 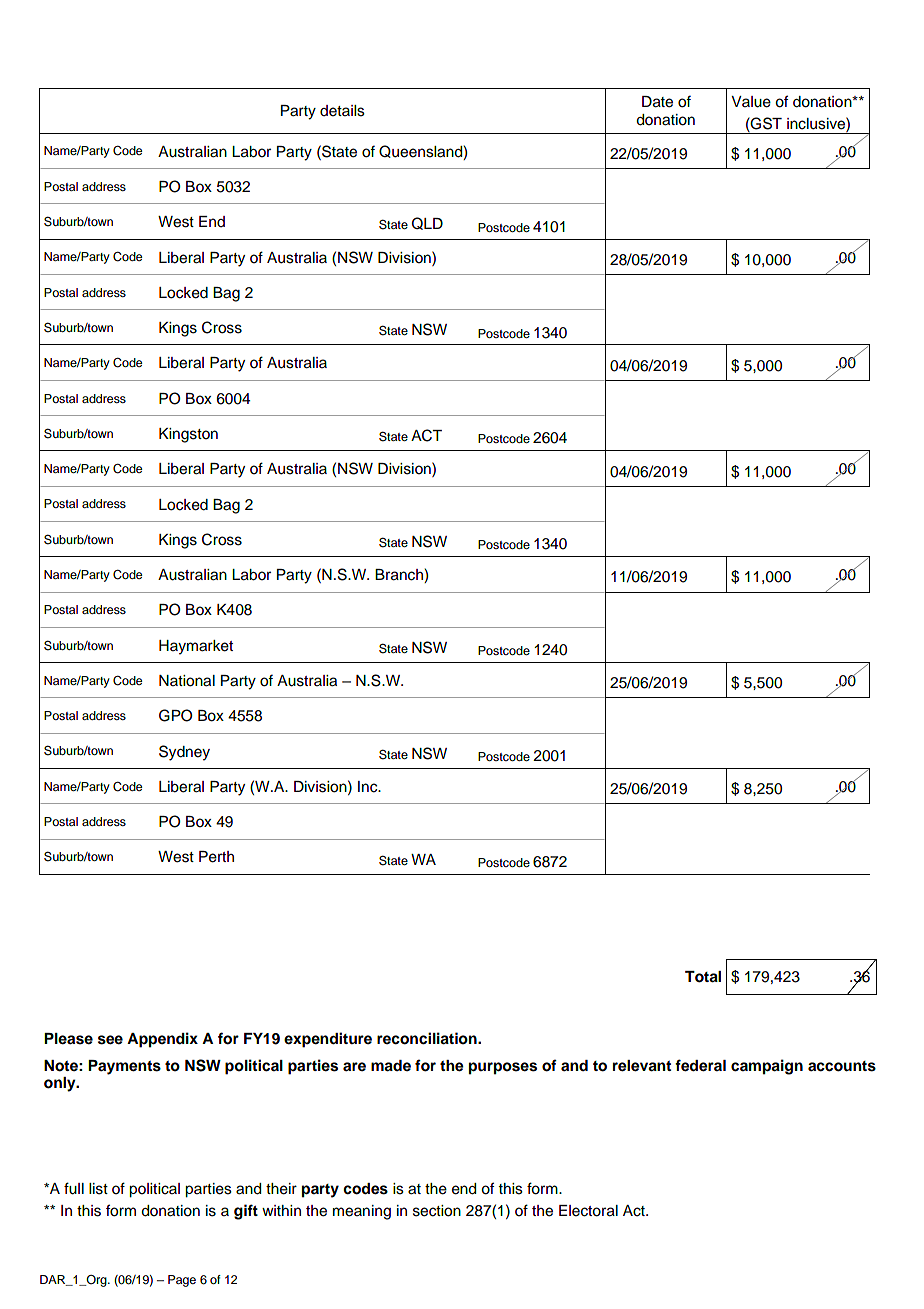 I want to click on details, so click(x=342, y=111).
